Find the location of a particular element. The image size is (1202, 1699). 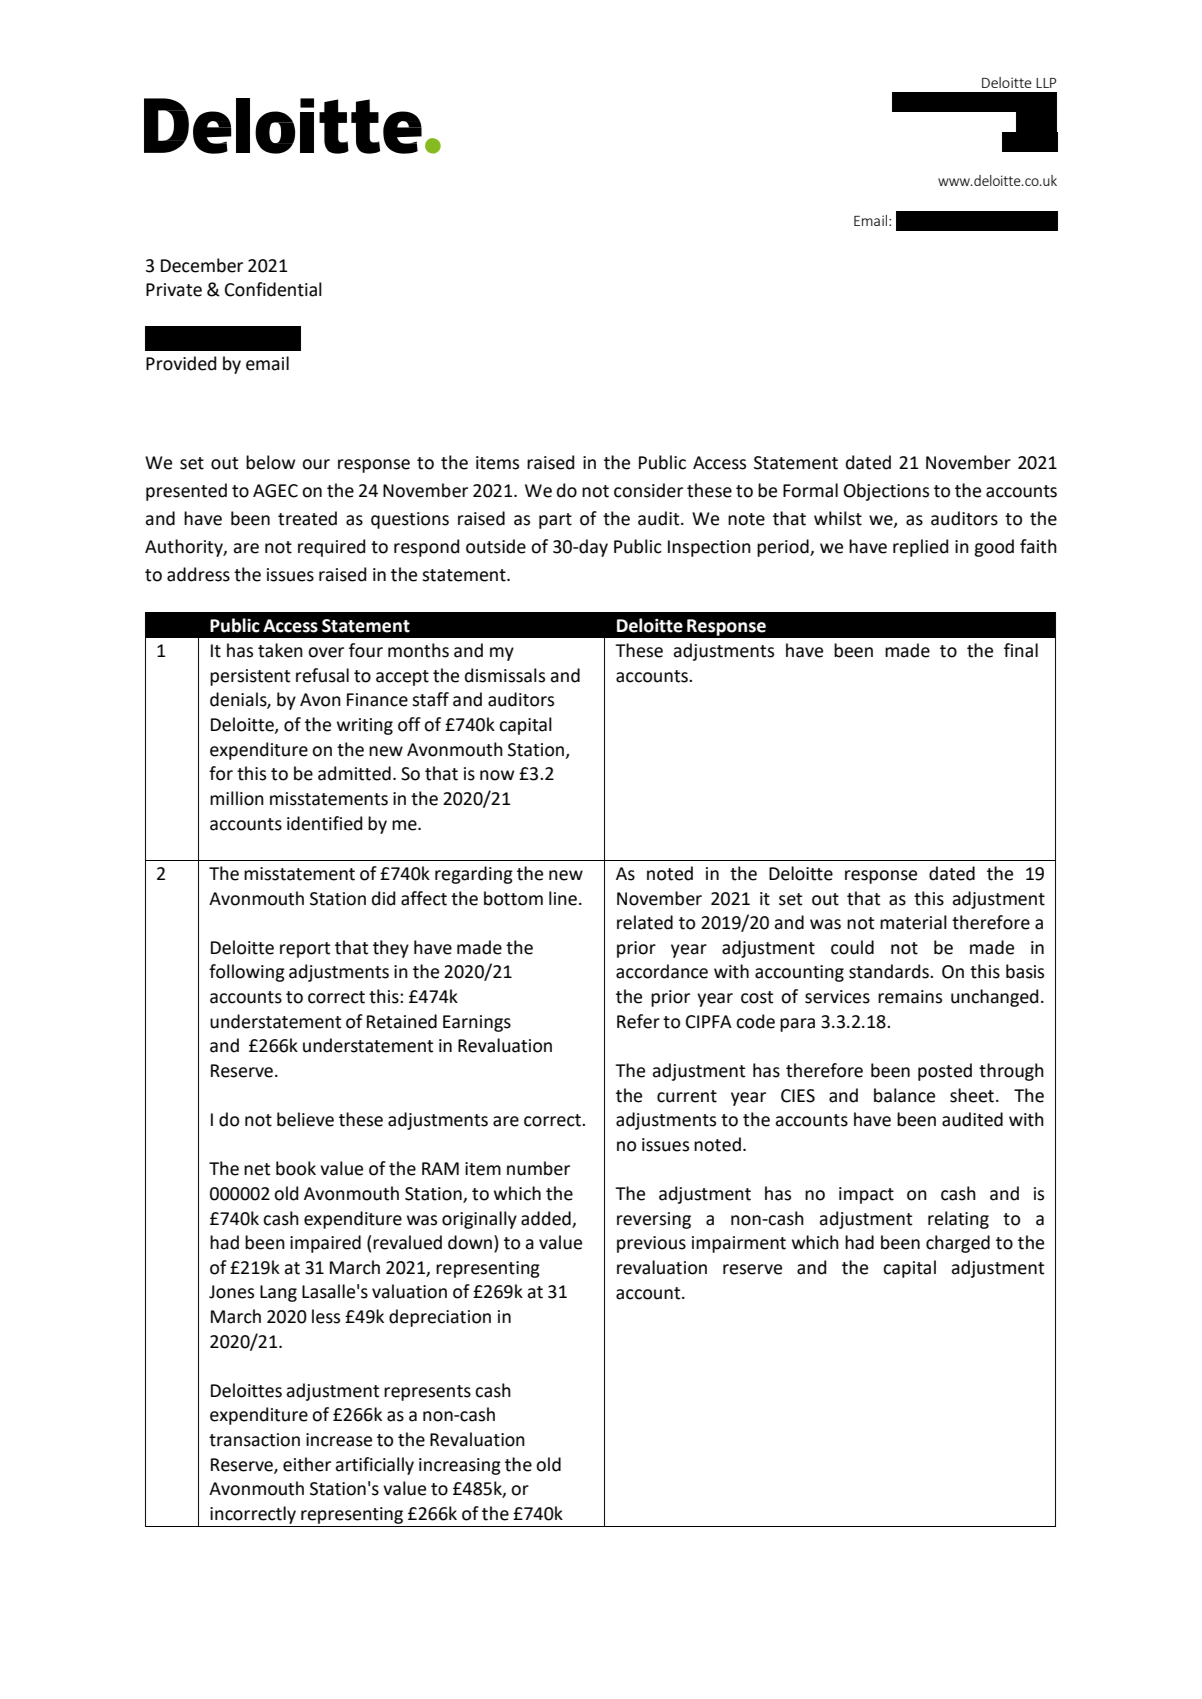

increasing is located at coordinates (460, 1466).
